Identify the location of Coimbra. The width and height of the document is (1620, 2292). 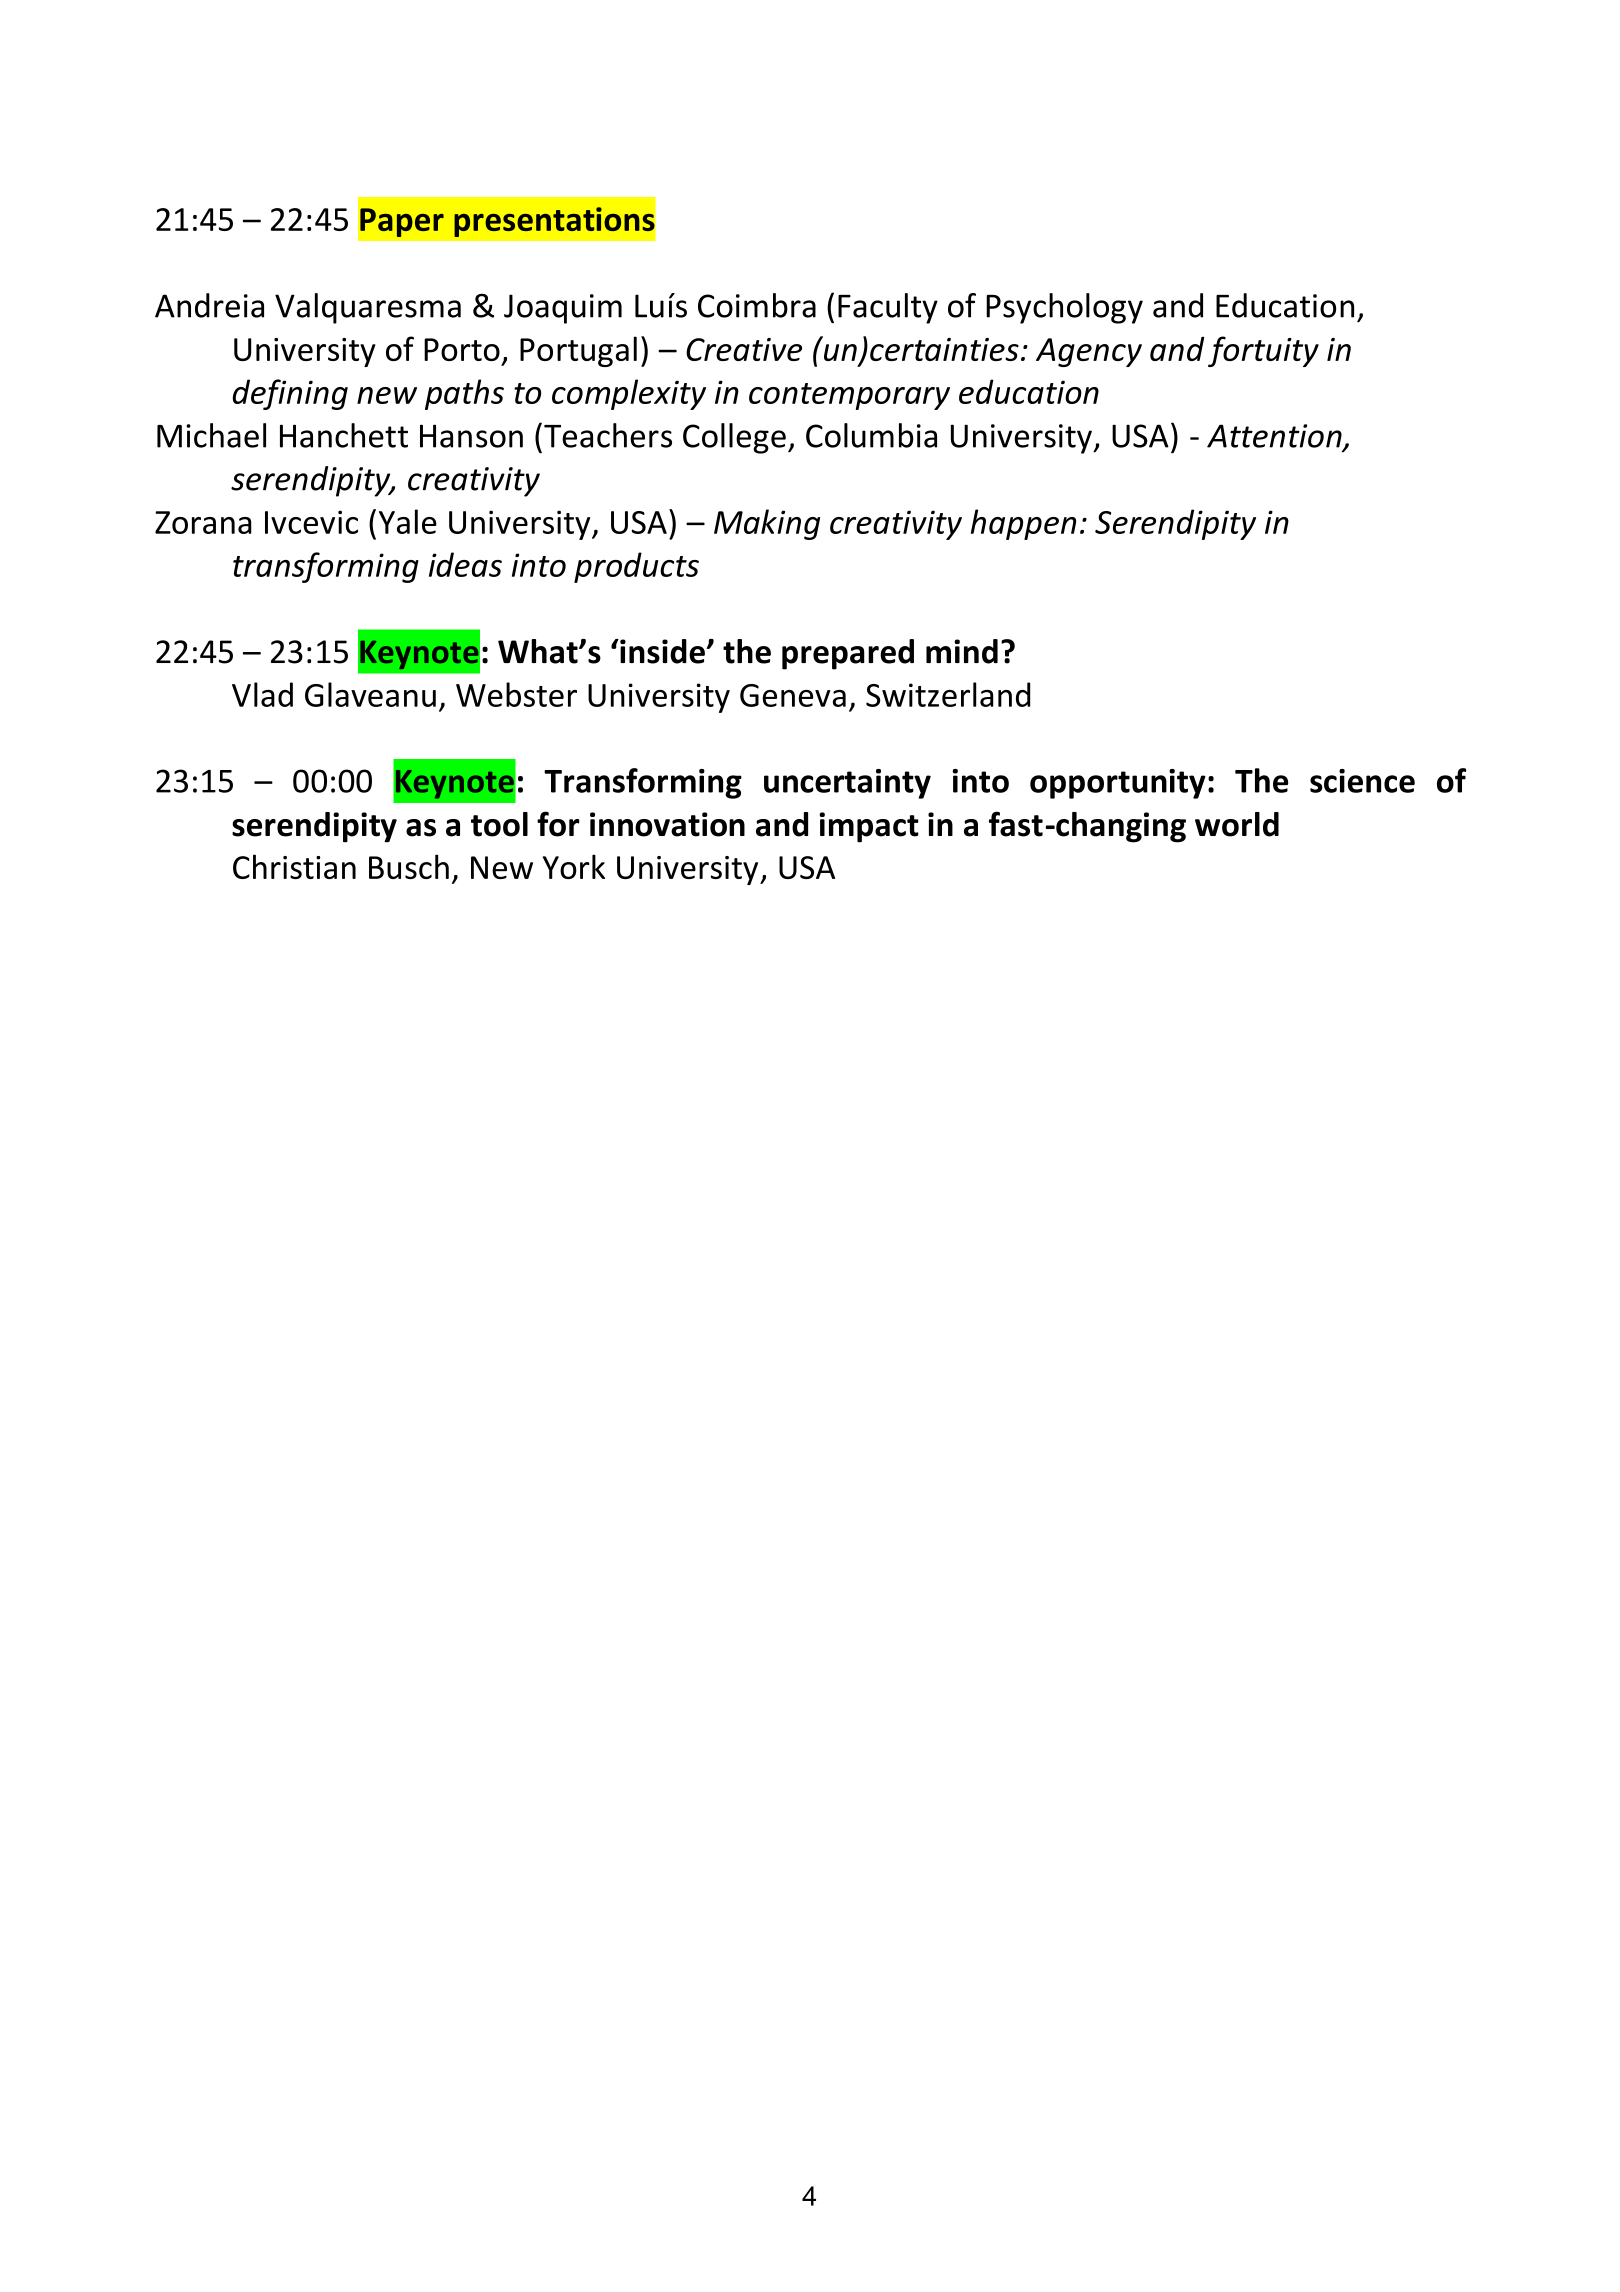
(757, 305).
